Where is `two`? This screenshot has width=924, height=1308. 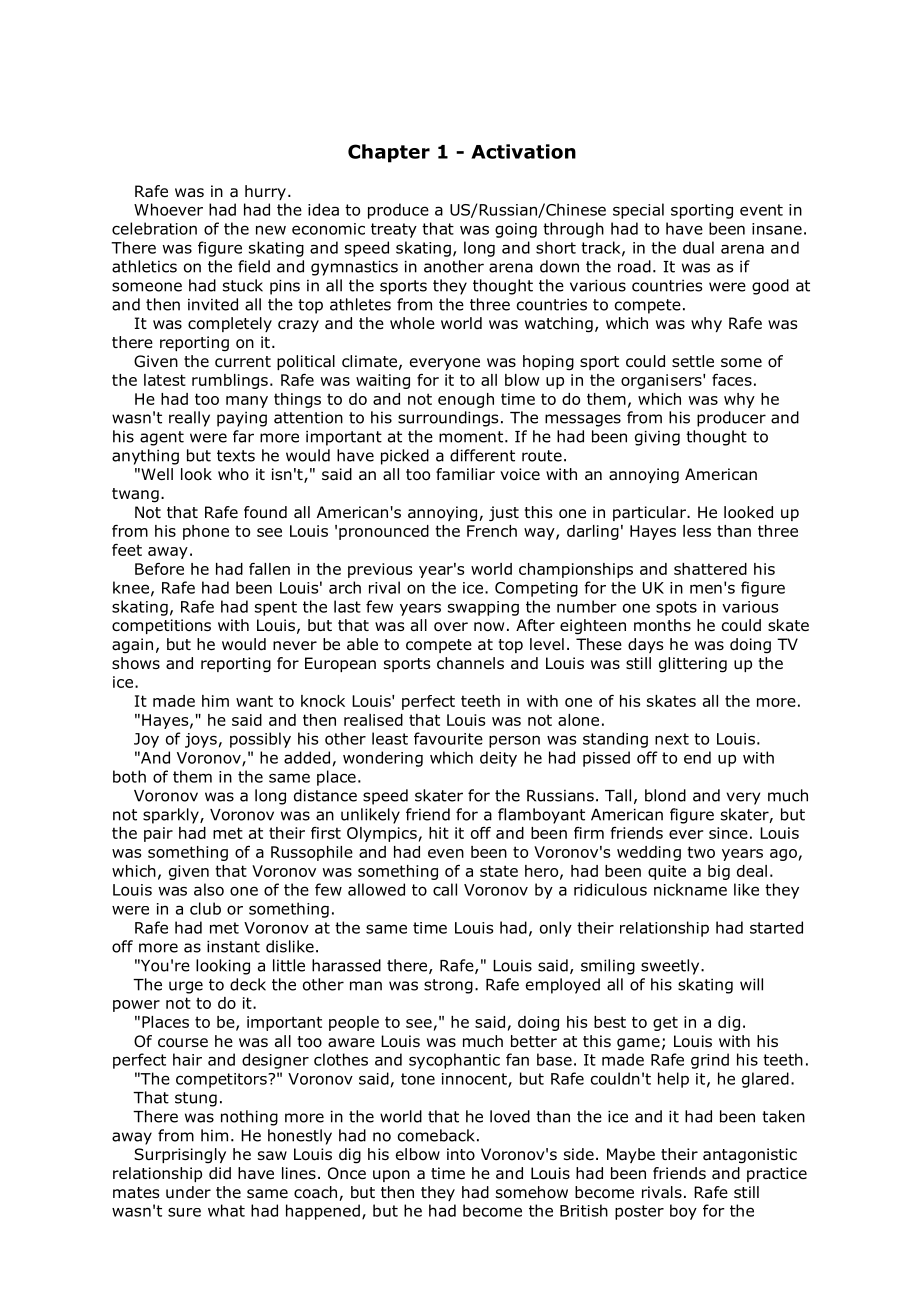 two is located at coordinates (701, 852).
